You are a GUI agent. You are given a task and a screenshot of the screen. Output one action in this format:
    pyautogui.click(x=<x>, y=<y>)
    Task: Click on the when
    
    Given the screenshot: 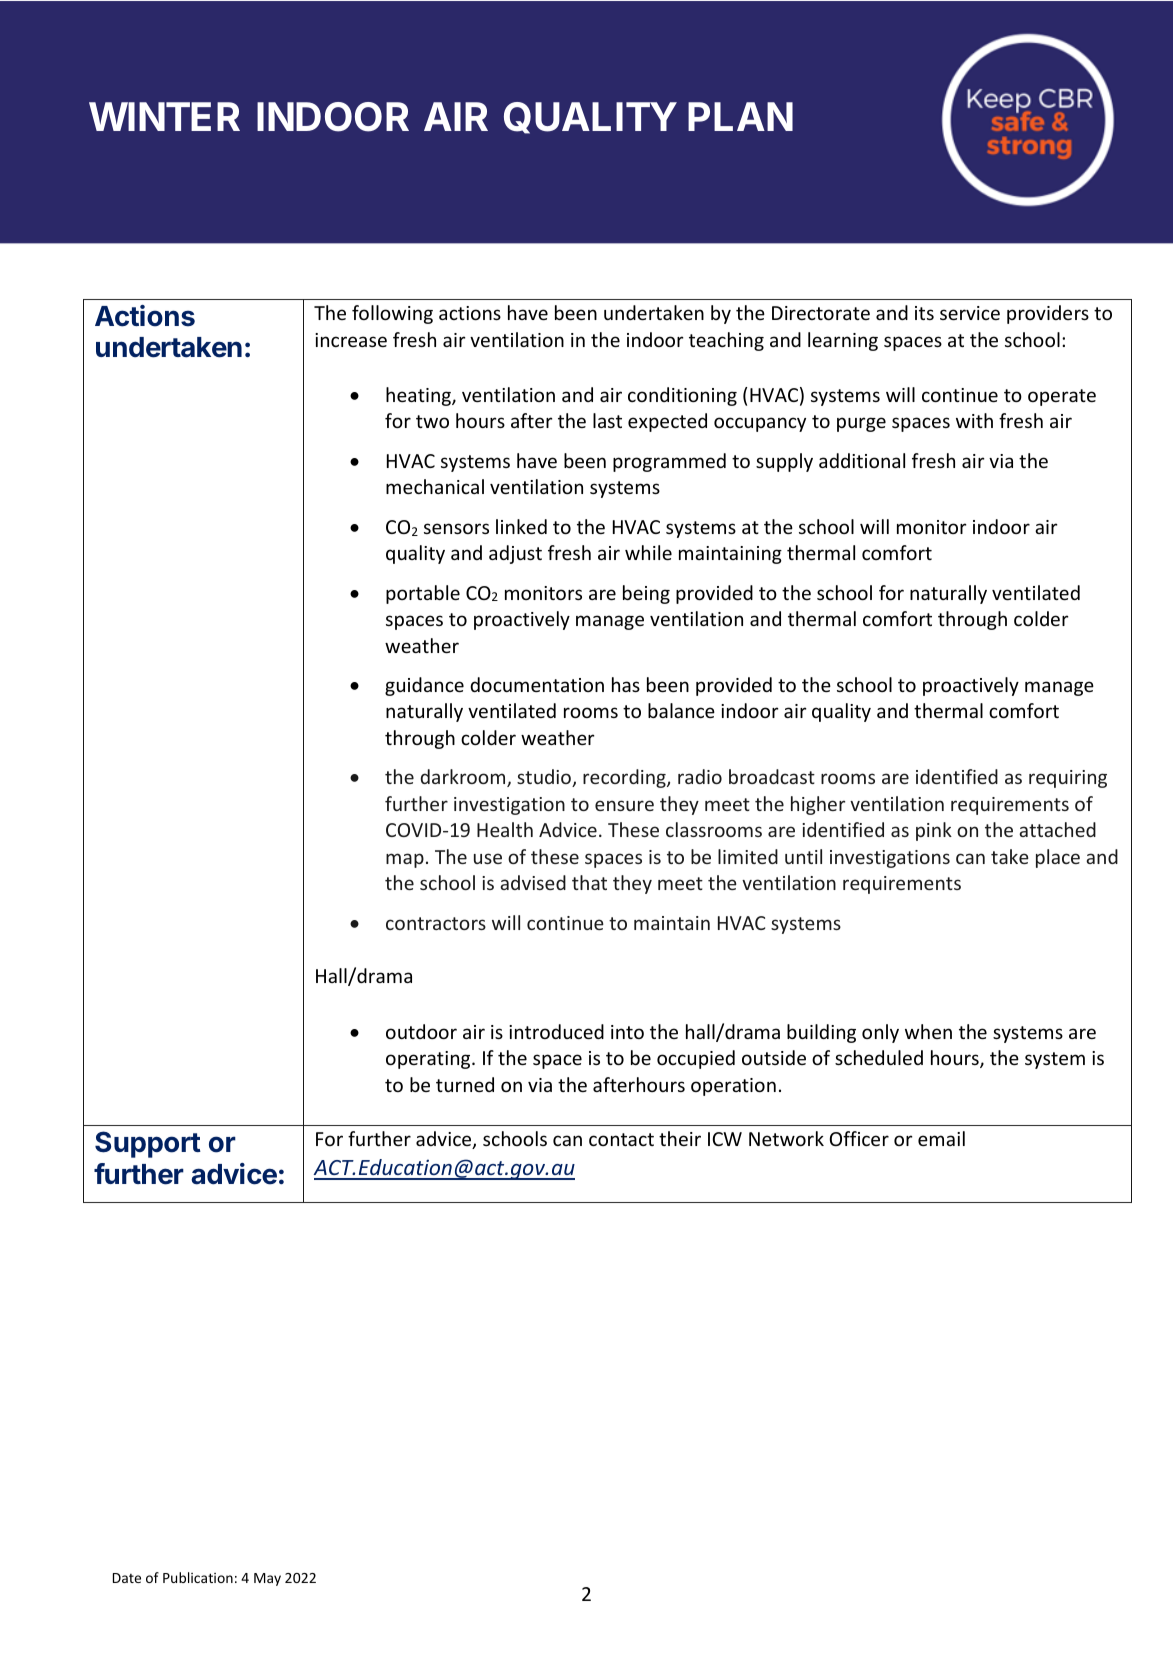 What is the action you would take?
    pyautogui.click(x=928, y=1031)
